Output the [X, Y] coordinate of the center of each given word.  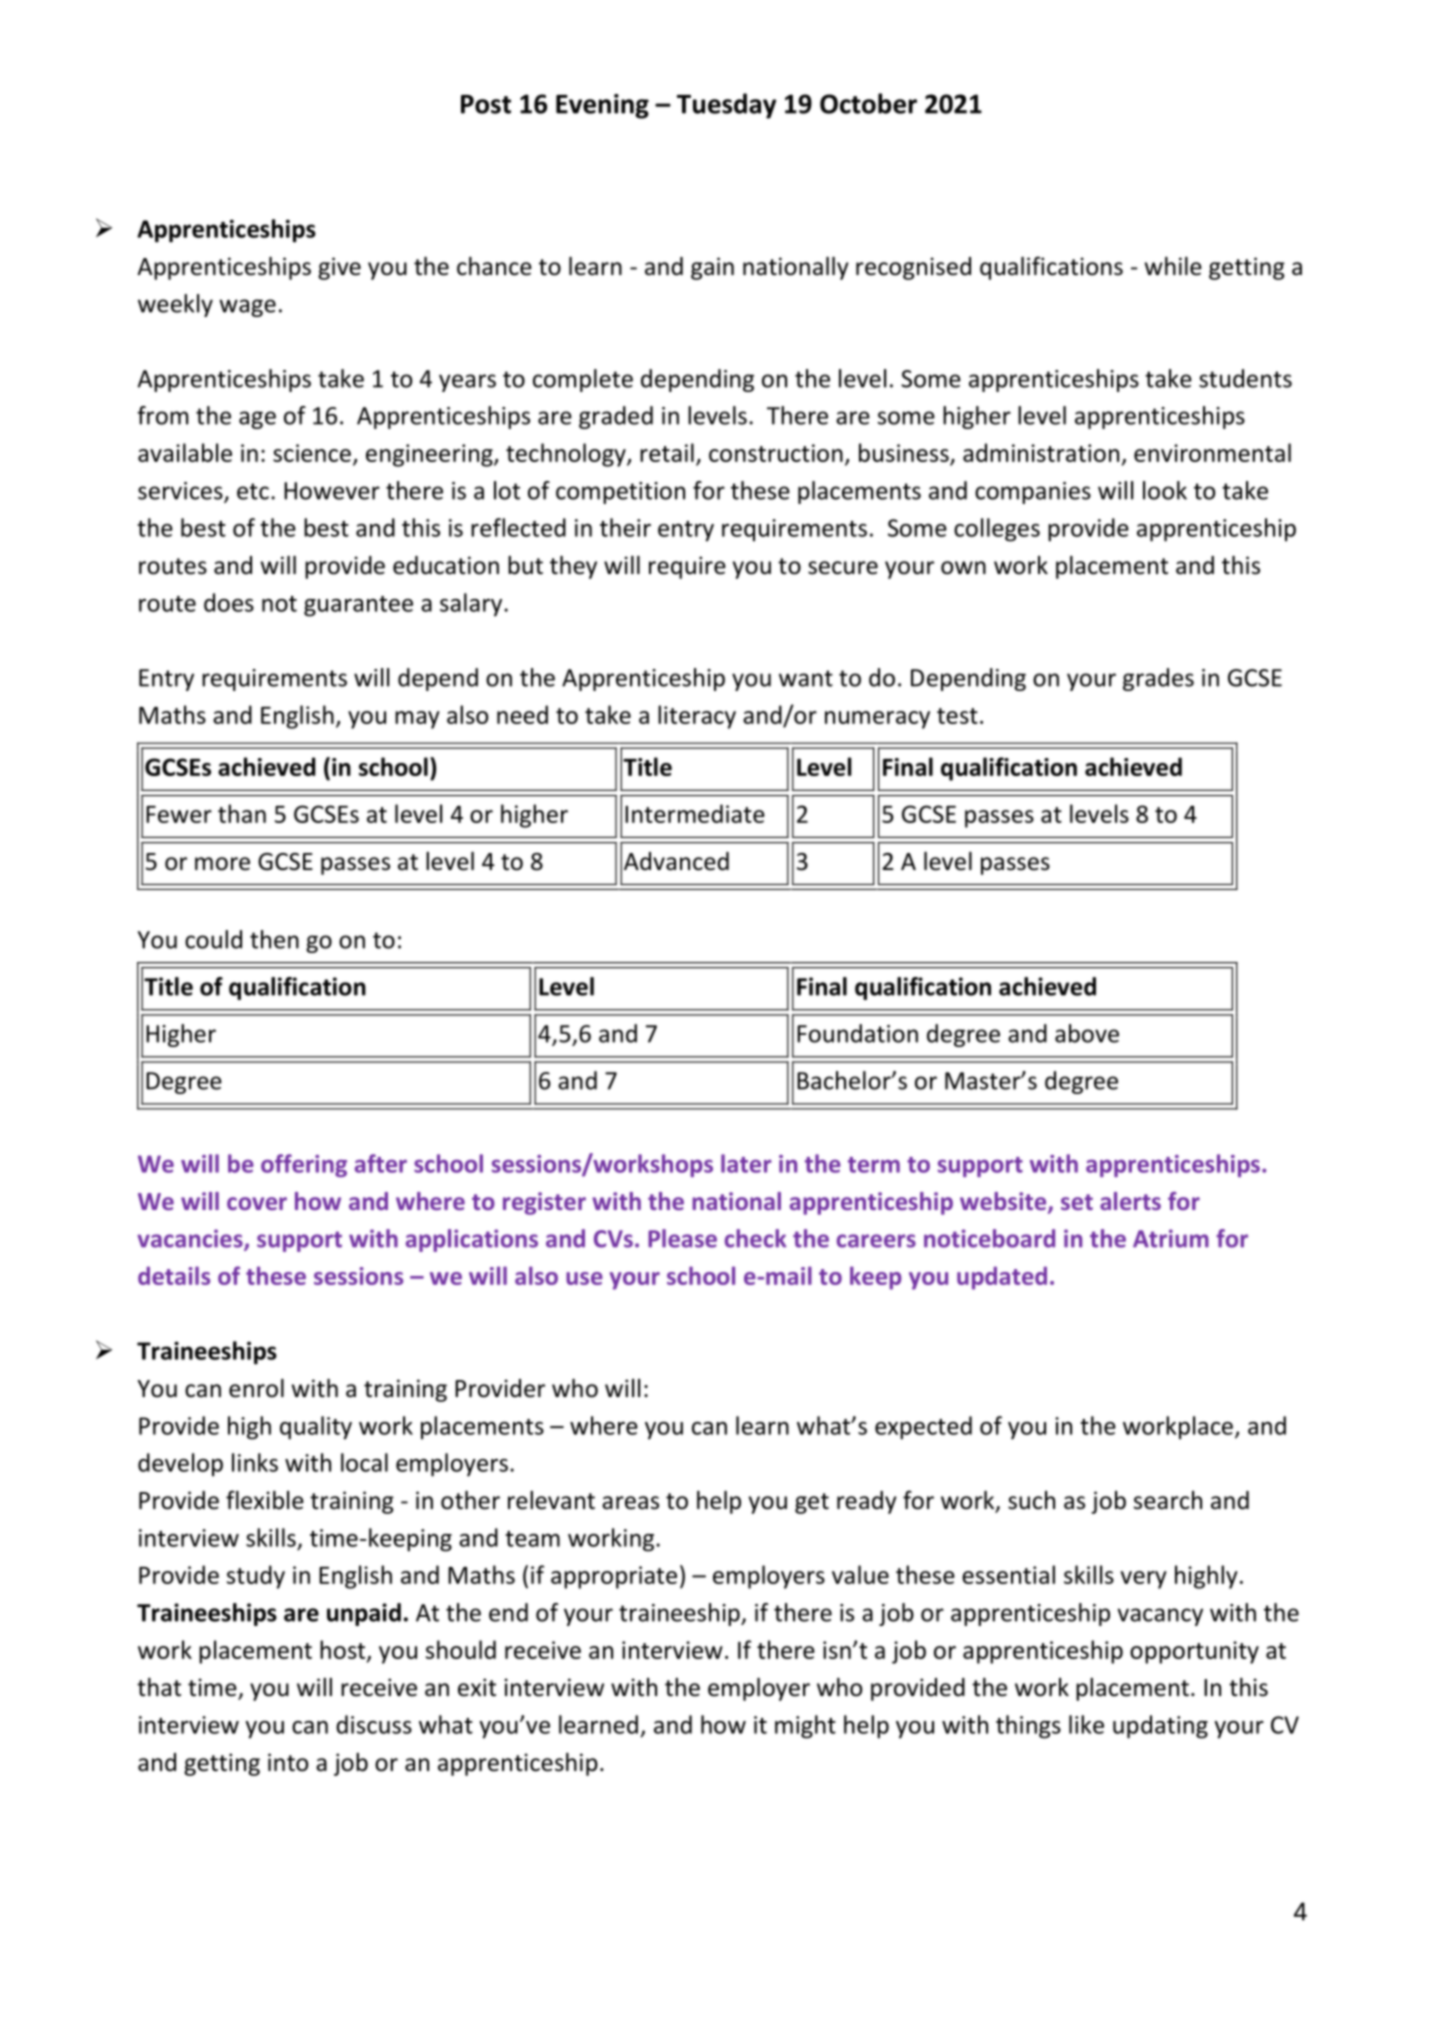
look [1165, 490]
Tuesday [726, 106]
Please [682, 1238]
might [805, 1727]
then [274, 939]
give [339, 268]
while [1173, 266]
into [288, 1762]
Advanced [676, 861]
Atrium [1171, 1238]
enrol [256, 1388]
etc [253, 491]
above [1087, 1033]
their [625, 527]
